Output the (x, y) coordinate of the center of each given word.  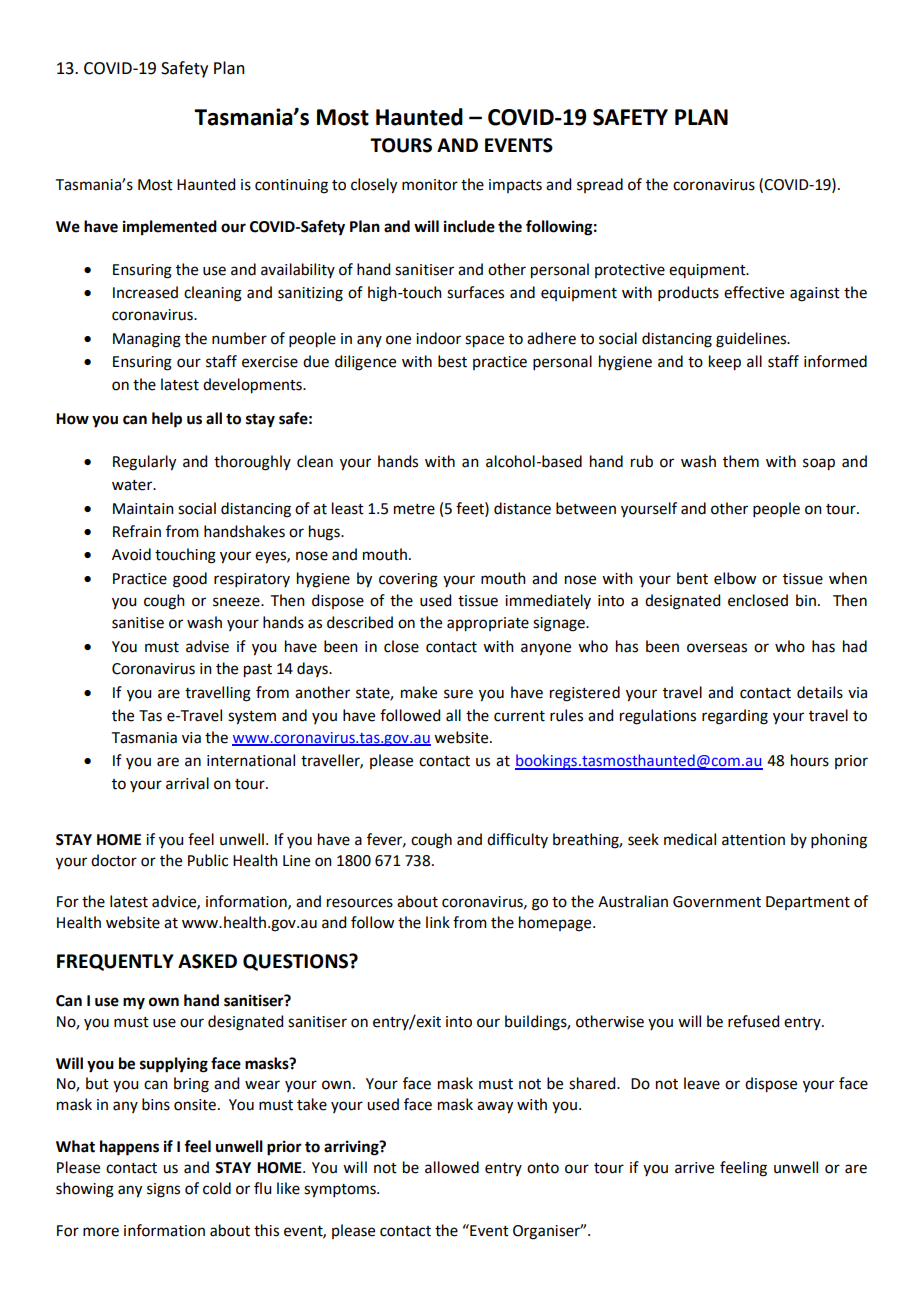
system (252, 718)
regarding (735, 717)
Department (808, 903)
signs (163, 1190)
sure (458, 694)
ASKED (207, 961)
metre (414, 509)
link (438, 922)
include (469, 226)
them (741, 461)
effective (754, 292)
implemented (170, 228)
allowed (452, 1167)
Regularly (144, 463)
